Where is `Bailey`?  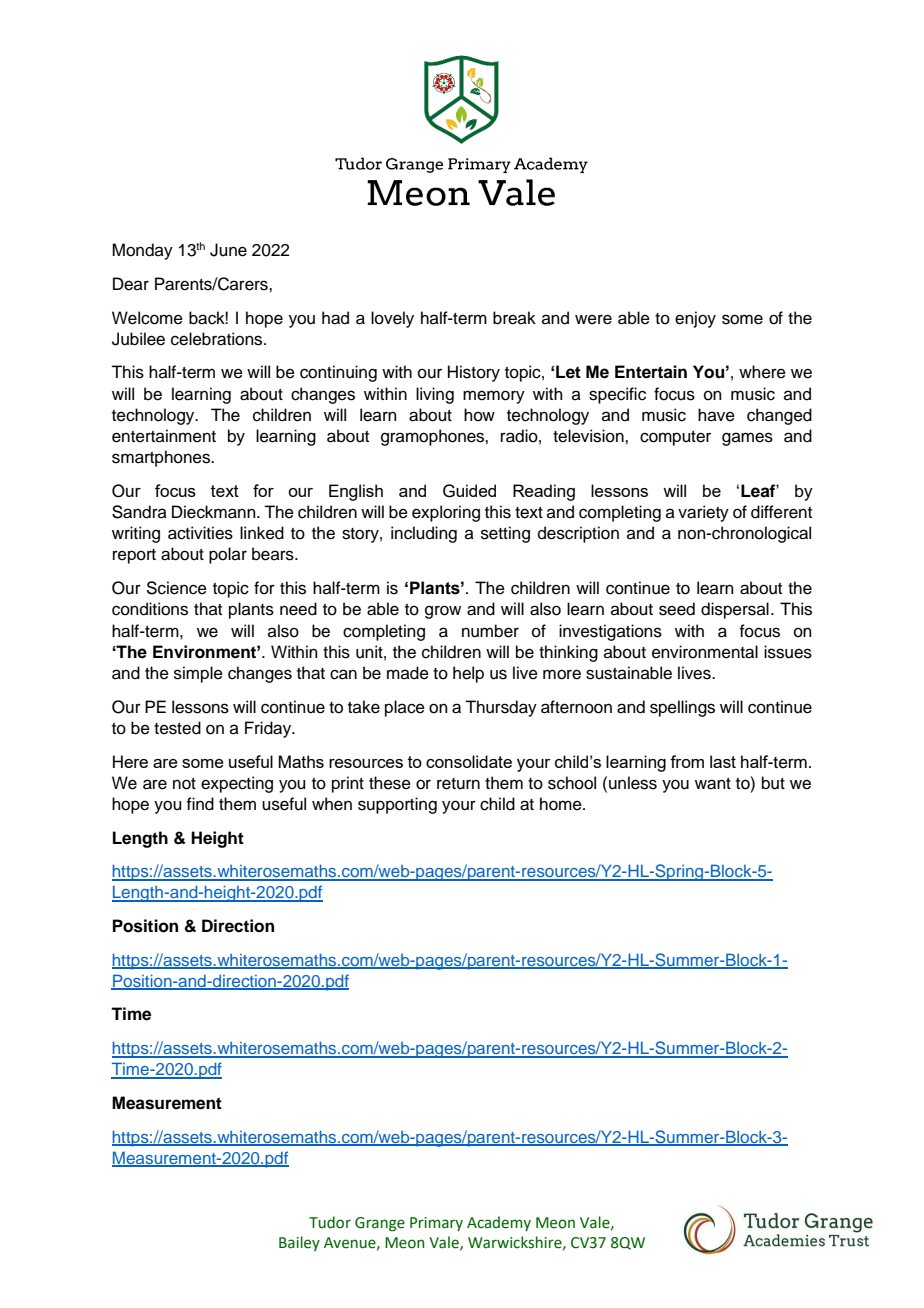
Bailey is located at coordinates (299, 1243).
